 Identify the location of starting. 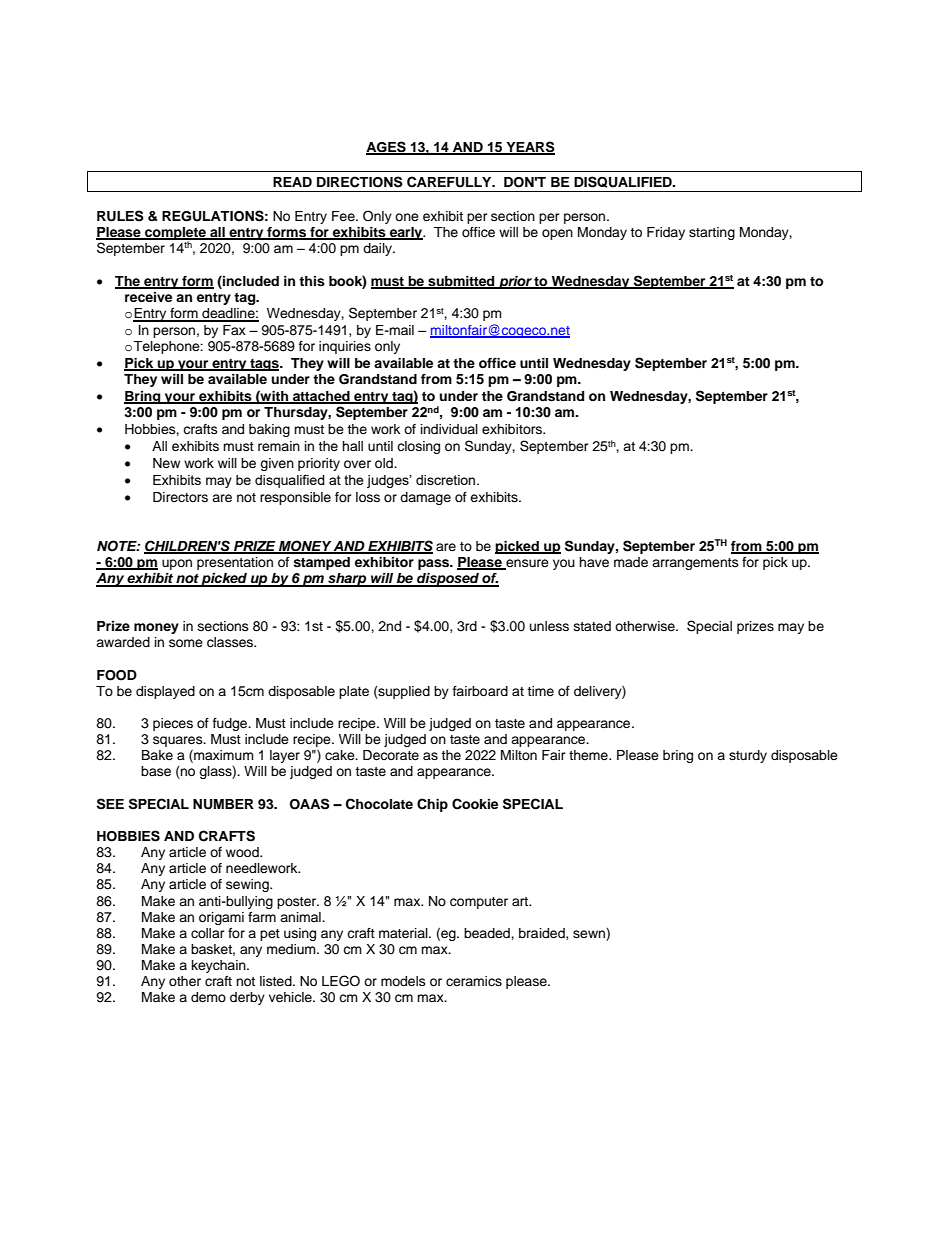
(712, 233).
